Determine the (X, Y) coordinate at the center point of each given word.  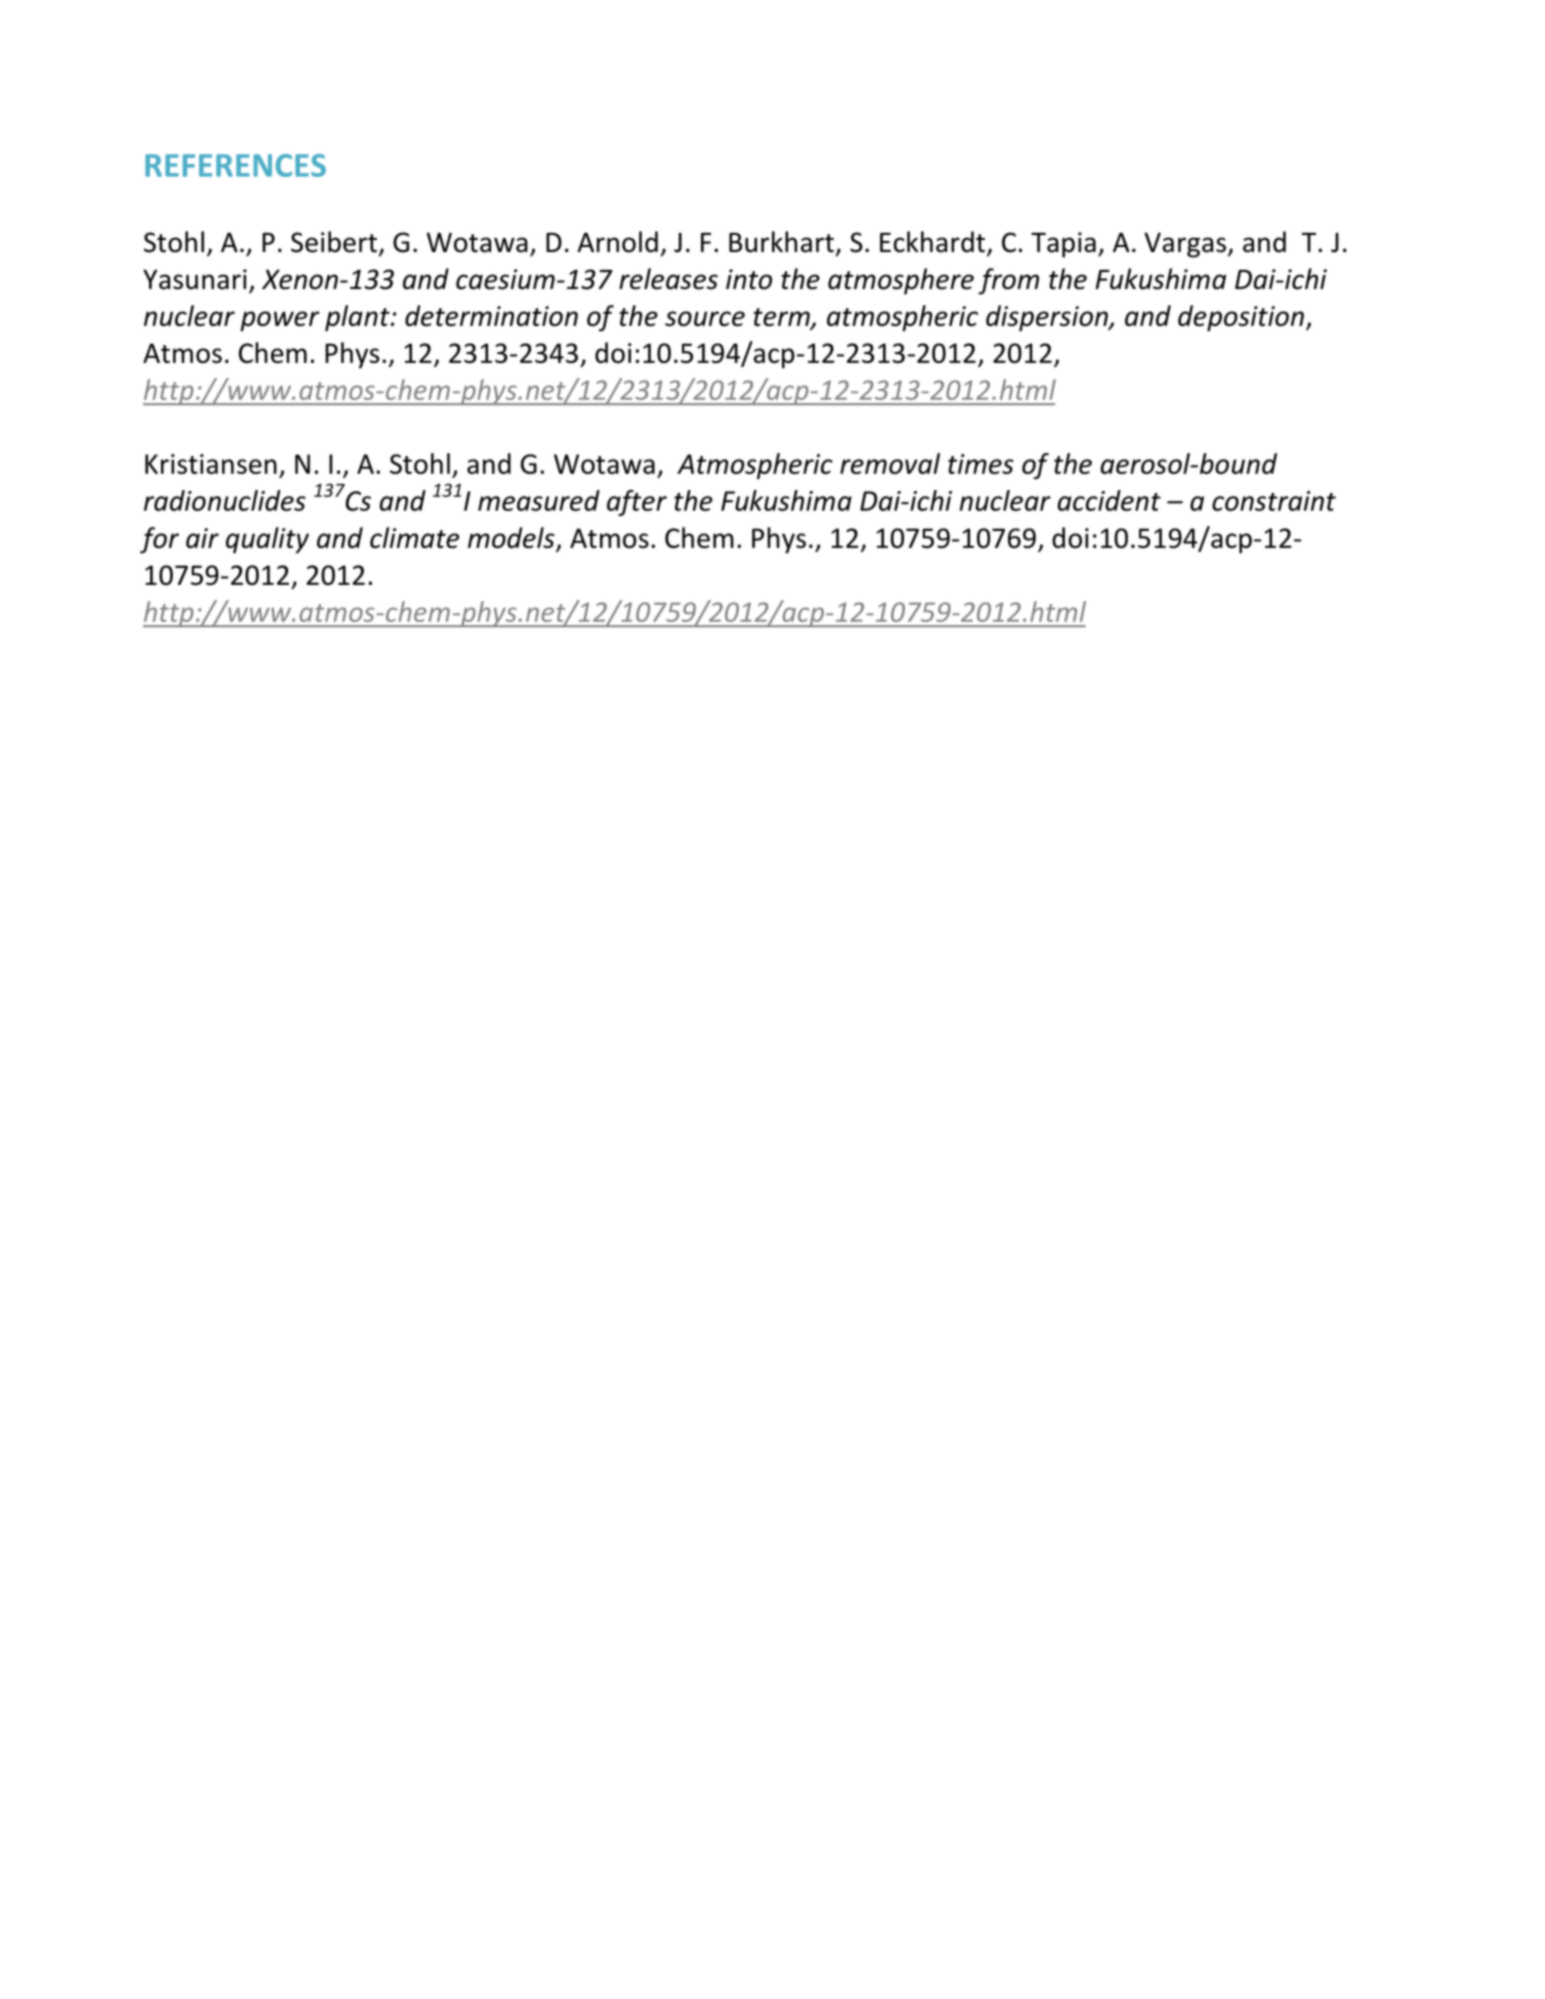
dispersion (1048, 318)
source (705, 318)
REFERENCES (235, 165)
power (280, 321)
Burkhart (781, 242)
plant (358, 318)
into (749, 279)
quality (267, 540)
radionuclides (225, 500)
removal (890, 463)
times (981, 464)
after (637, 503)
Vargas (1185, 245)
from (1008, 281)
